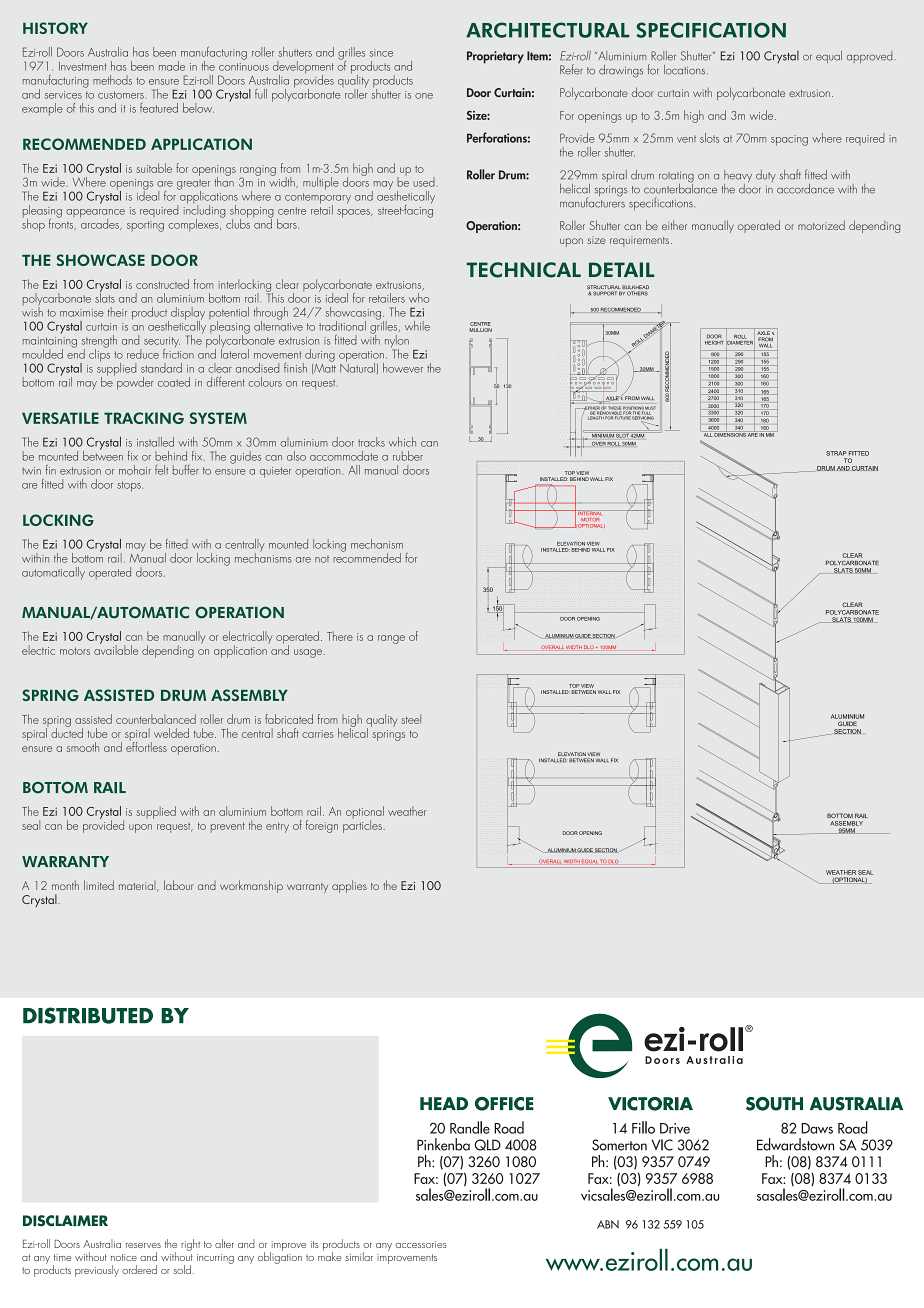 This screenshot has height=1308, width=924. I want to click on reserves, so click(143, 1245).
